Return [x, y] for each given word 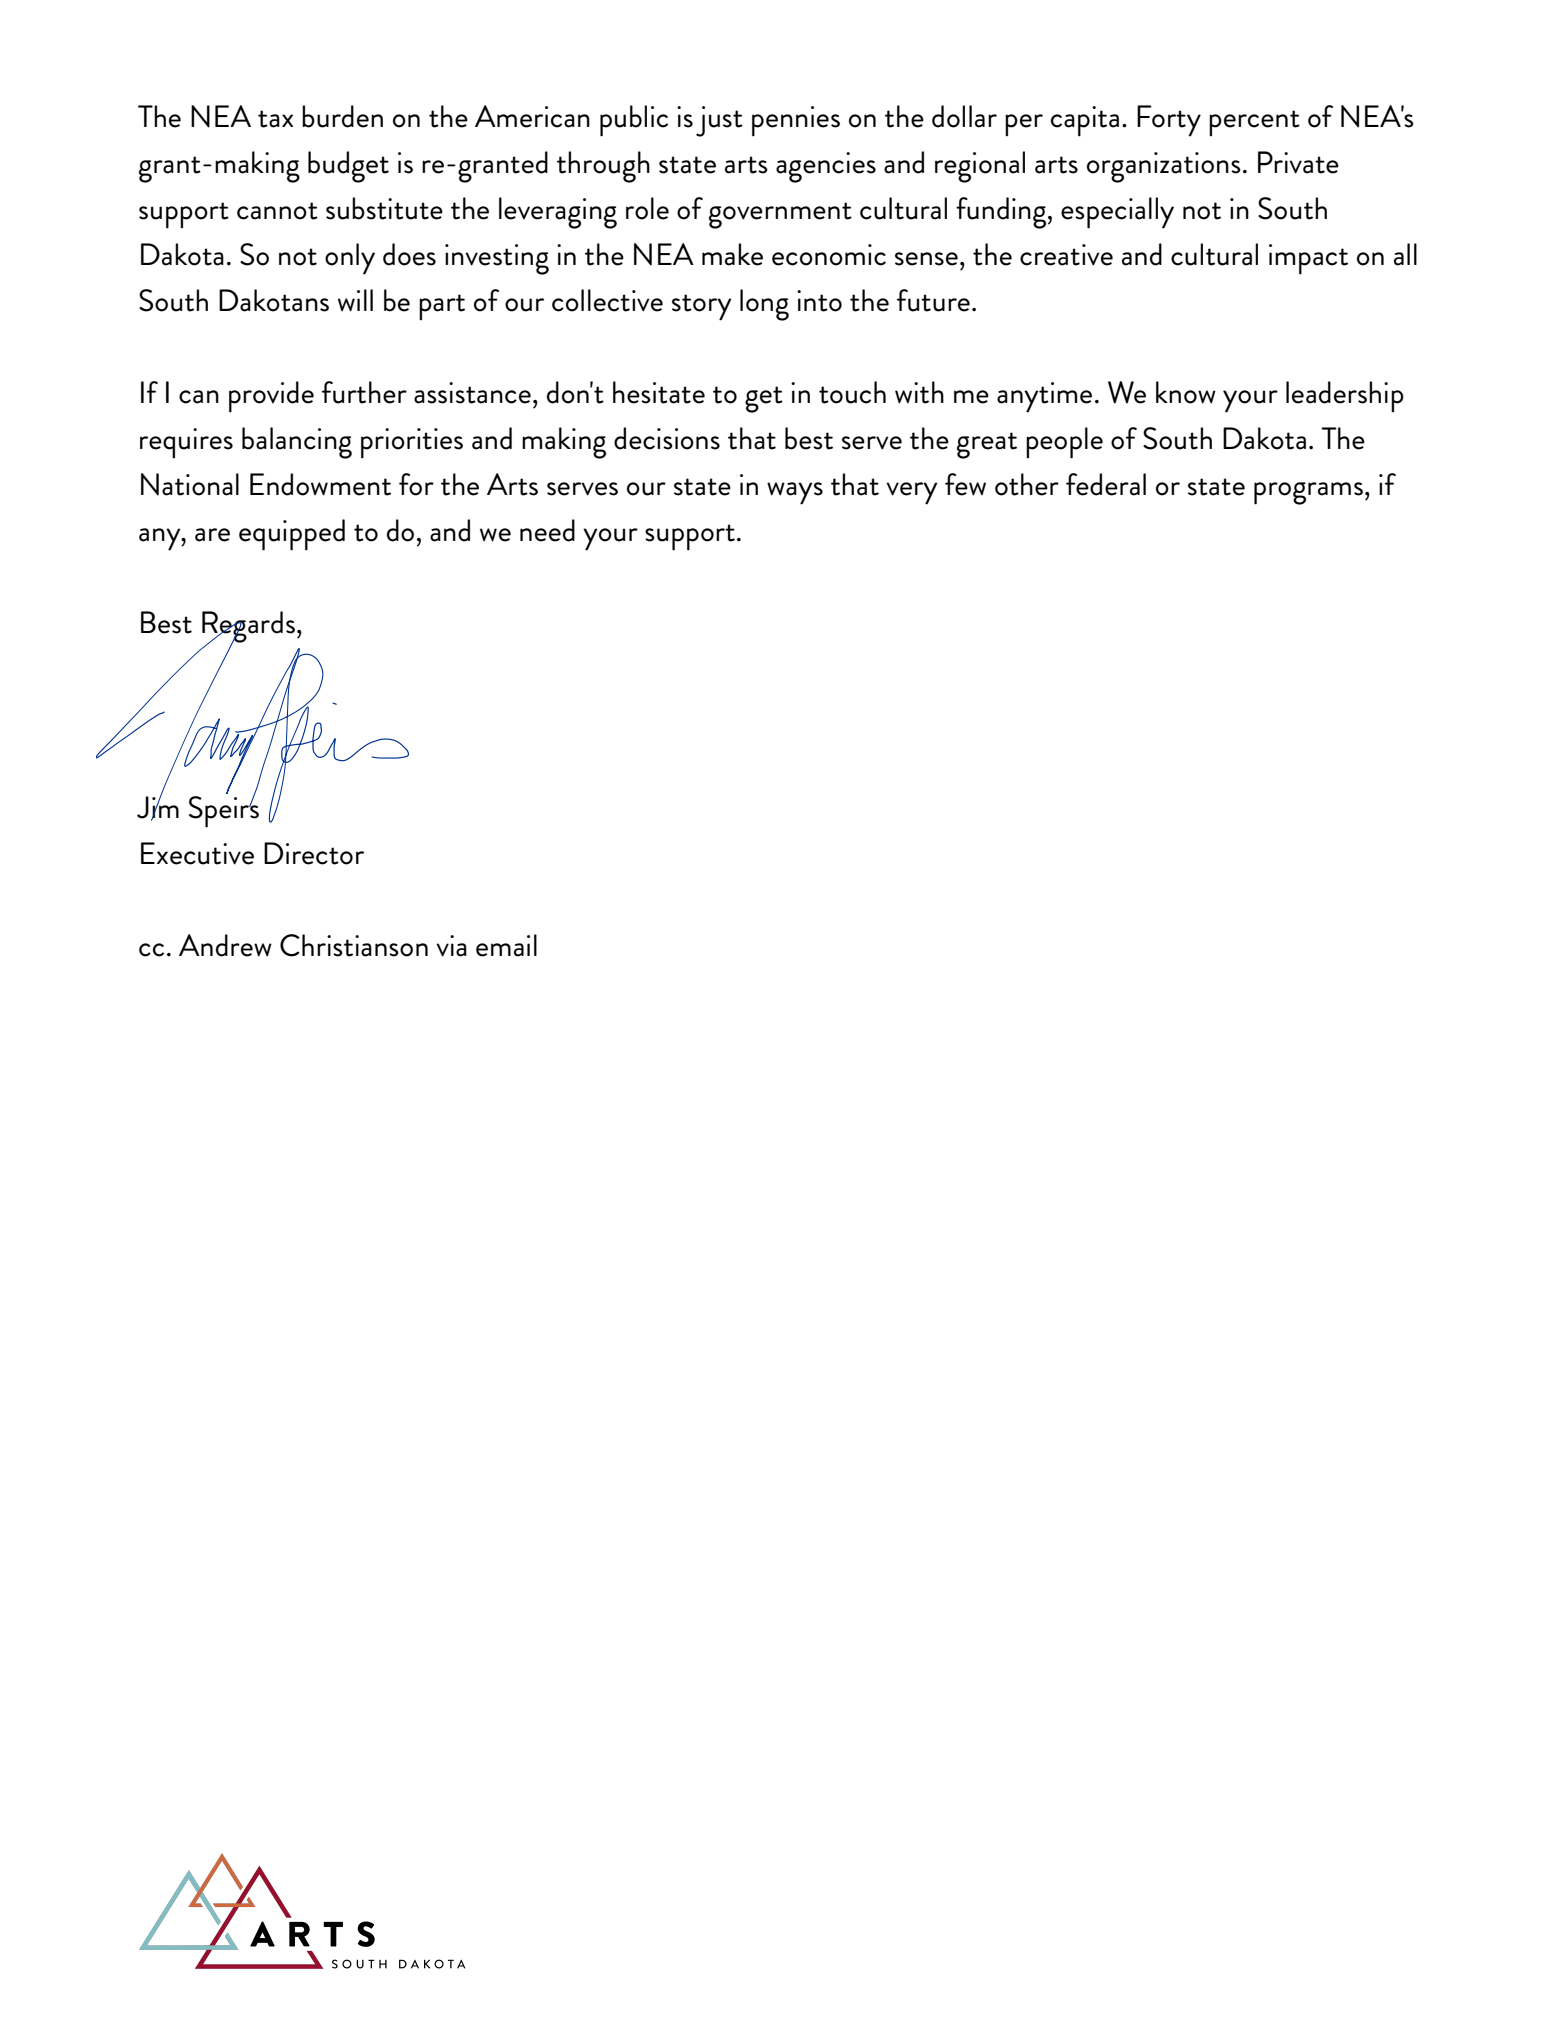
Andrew [225, 945]
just [719, 121]
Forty [1169, 121]
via [451, 946]
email [506, 945]
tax [275, 119]
